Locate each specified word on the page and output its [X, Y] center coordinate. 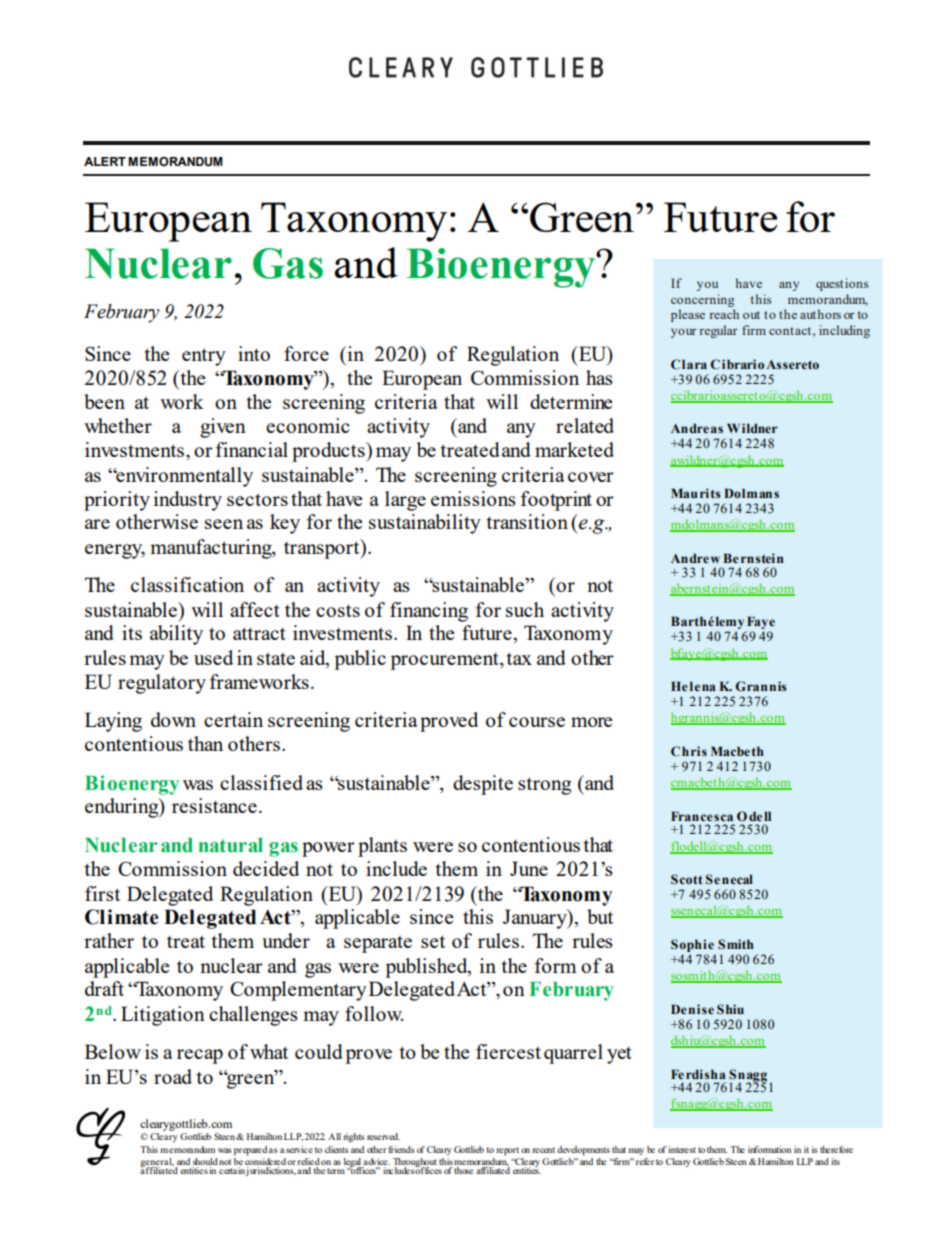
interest [682, 1149]
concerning [702, 300]
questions [842, 284]
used [213, 657]
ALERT [105, 161]
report [507, 1151]
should [205, 1161]
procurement [445, 661]
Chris [689, 751]
